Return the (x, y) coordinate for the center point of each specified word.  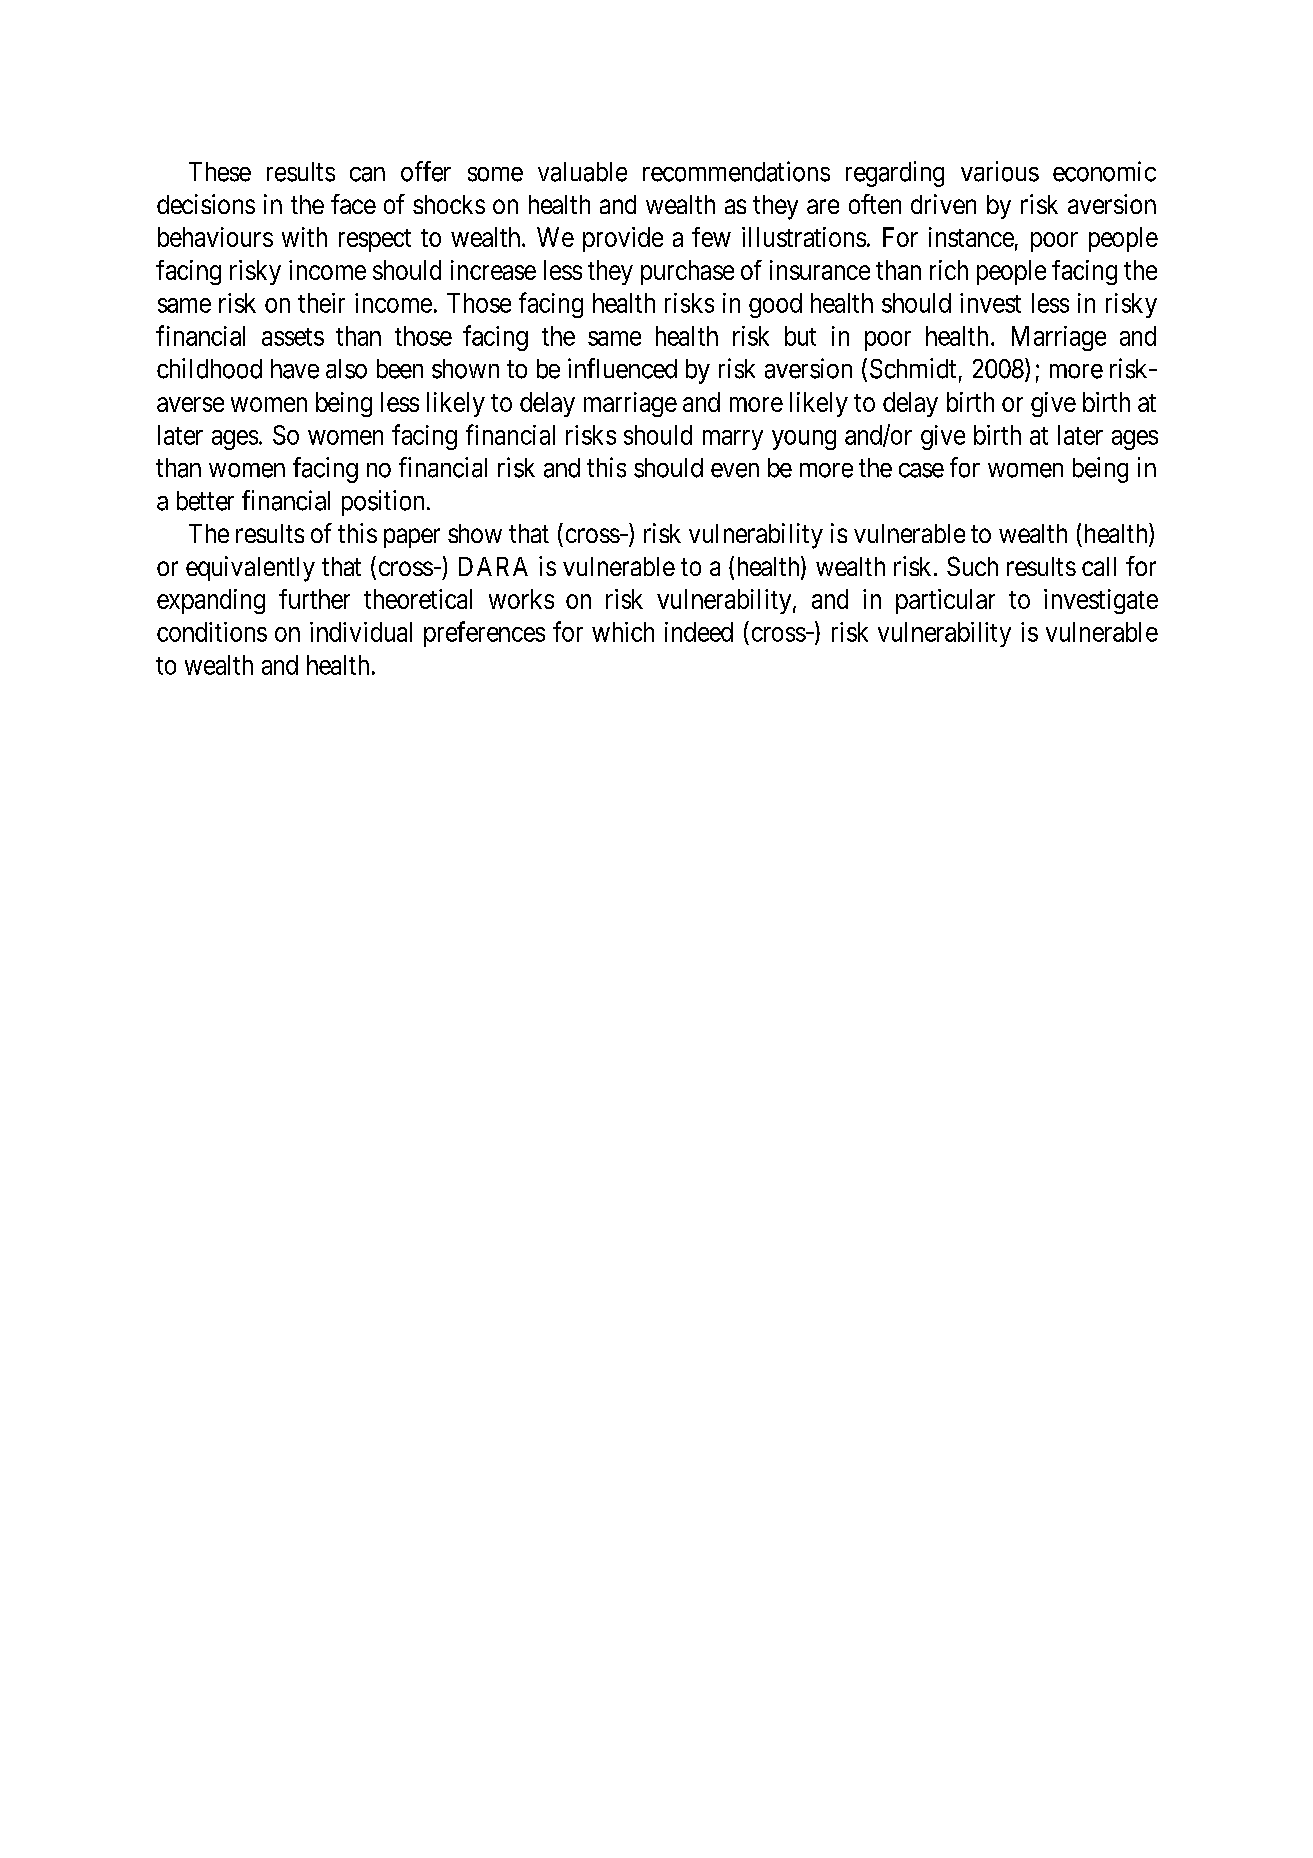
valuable (582, 172)
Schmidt (913, 368)
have (295, 369)
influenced (622, 368)
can (367, 174)
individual (361, 632)
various (1000, 171)
